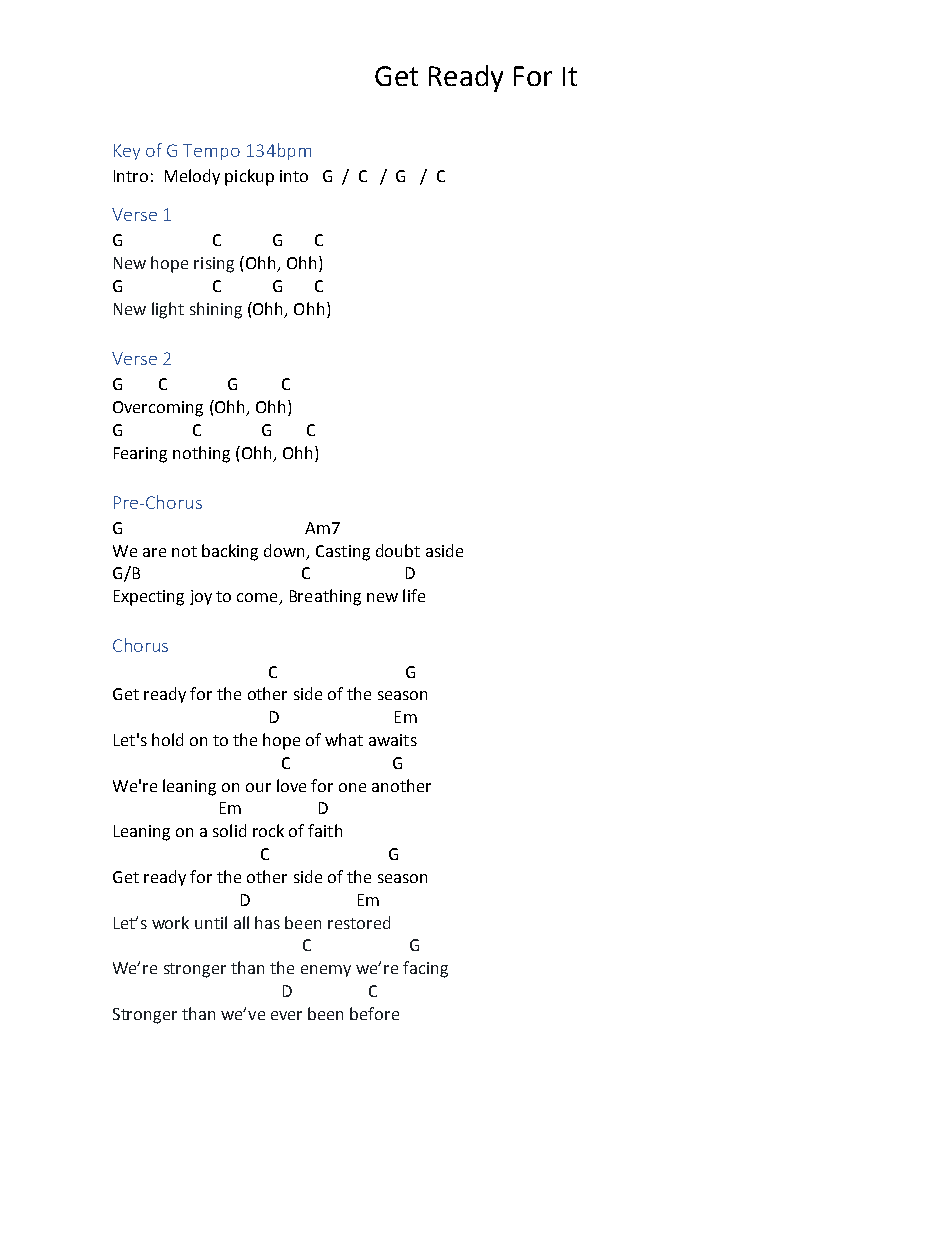 This document has width=952, height=1233. What do you see at coordinates (294, 176) in the document?
I see `into` at bounding box center [294, 176].
